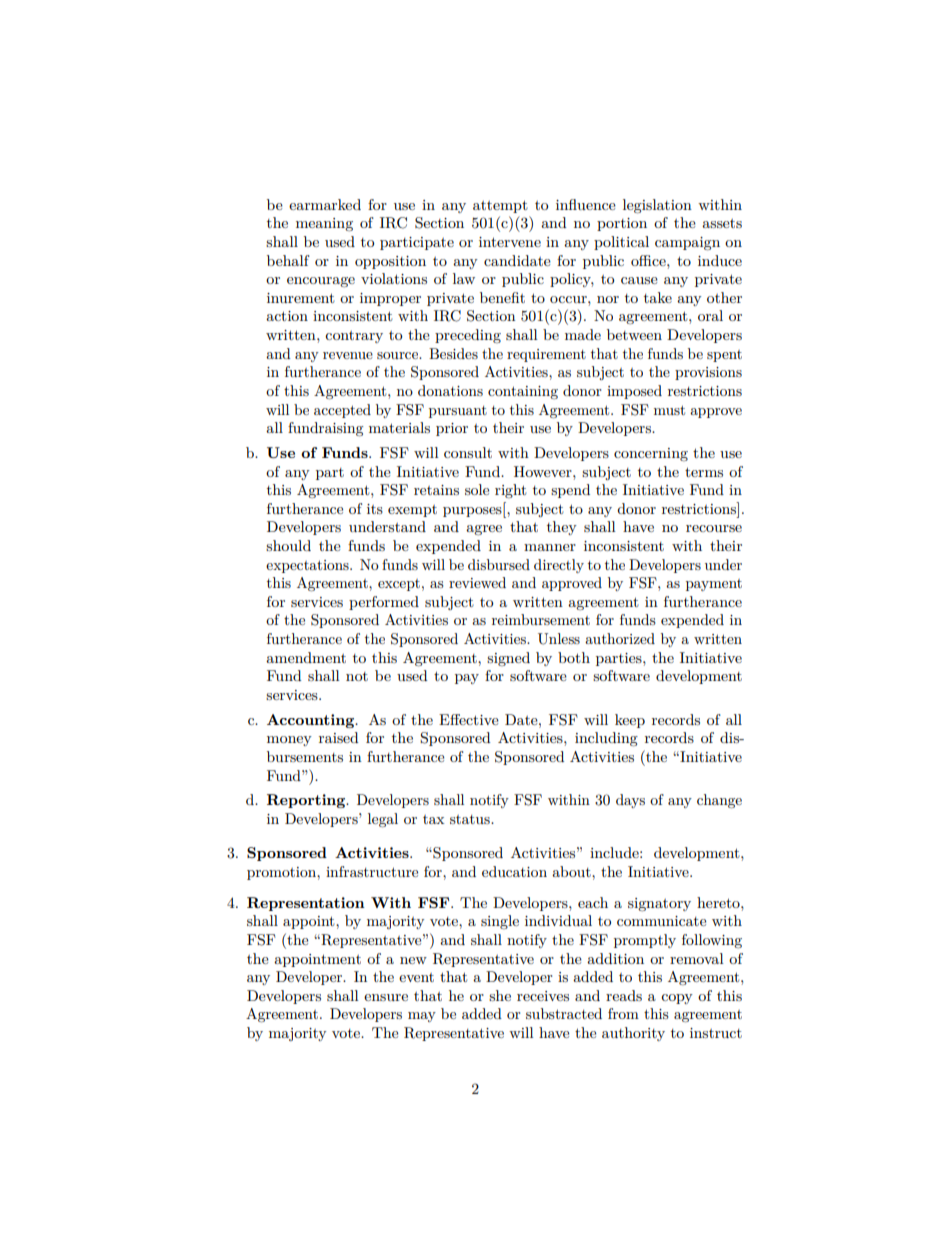 The width and height of the document is (952, 1233). I want to click on status, so click(471, 819).
